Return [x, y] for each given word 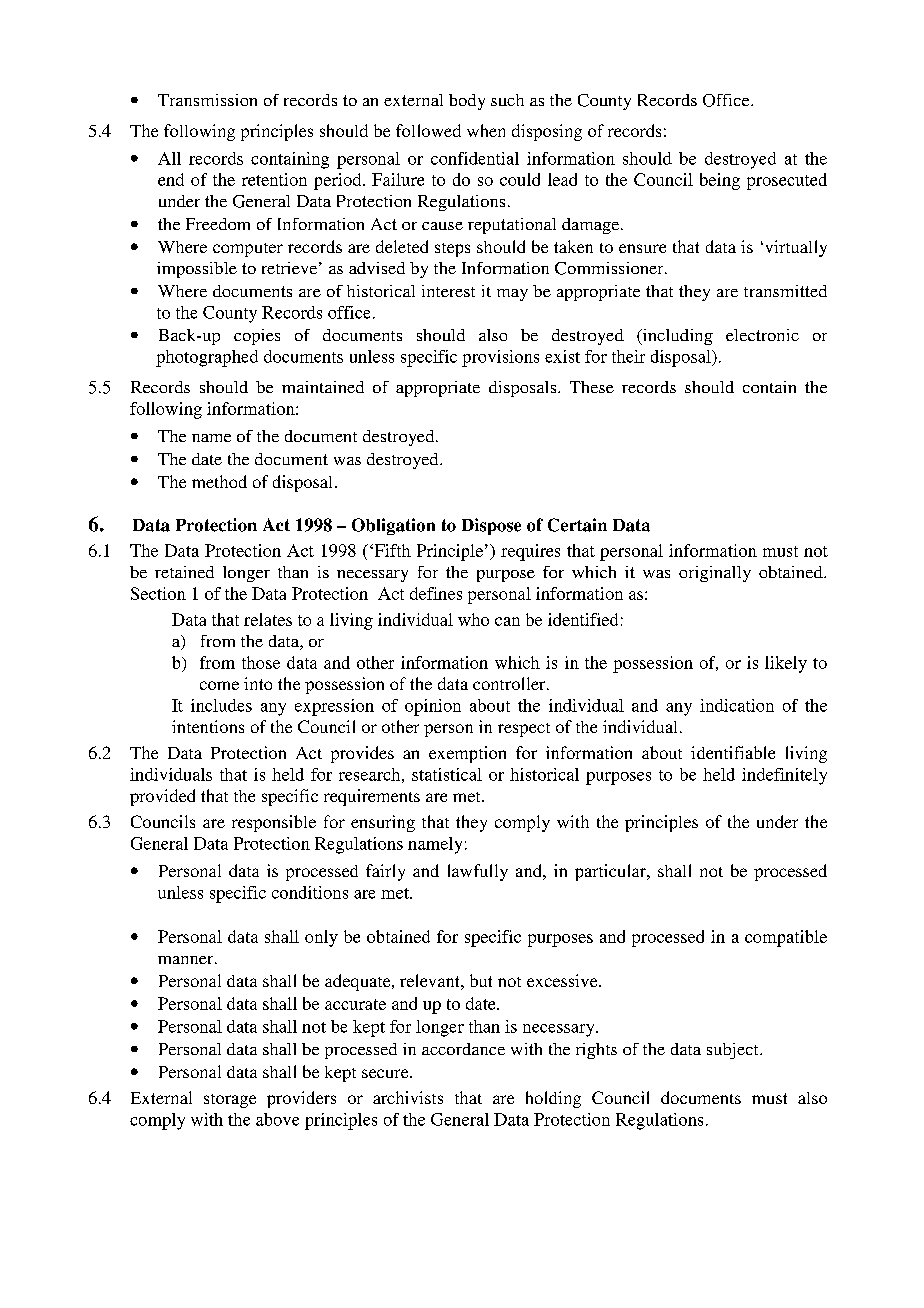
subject [734, 1051]
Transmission [207, 100]
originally [715, 574]
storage [230, 1101]
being [720, 181]
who [473, 619]
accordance [463, 1049]
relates [268, 619]
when [486, 130]
